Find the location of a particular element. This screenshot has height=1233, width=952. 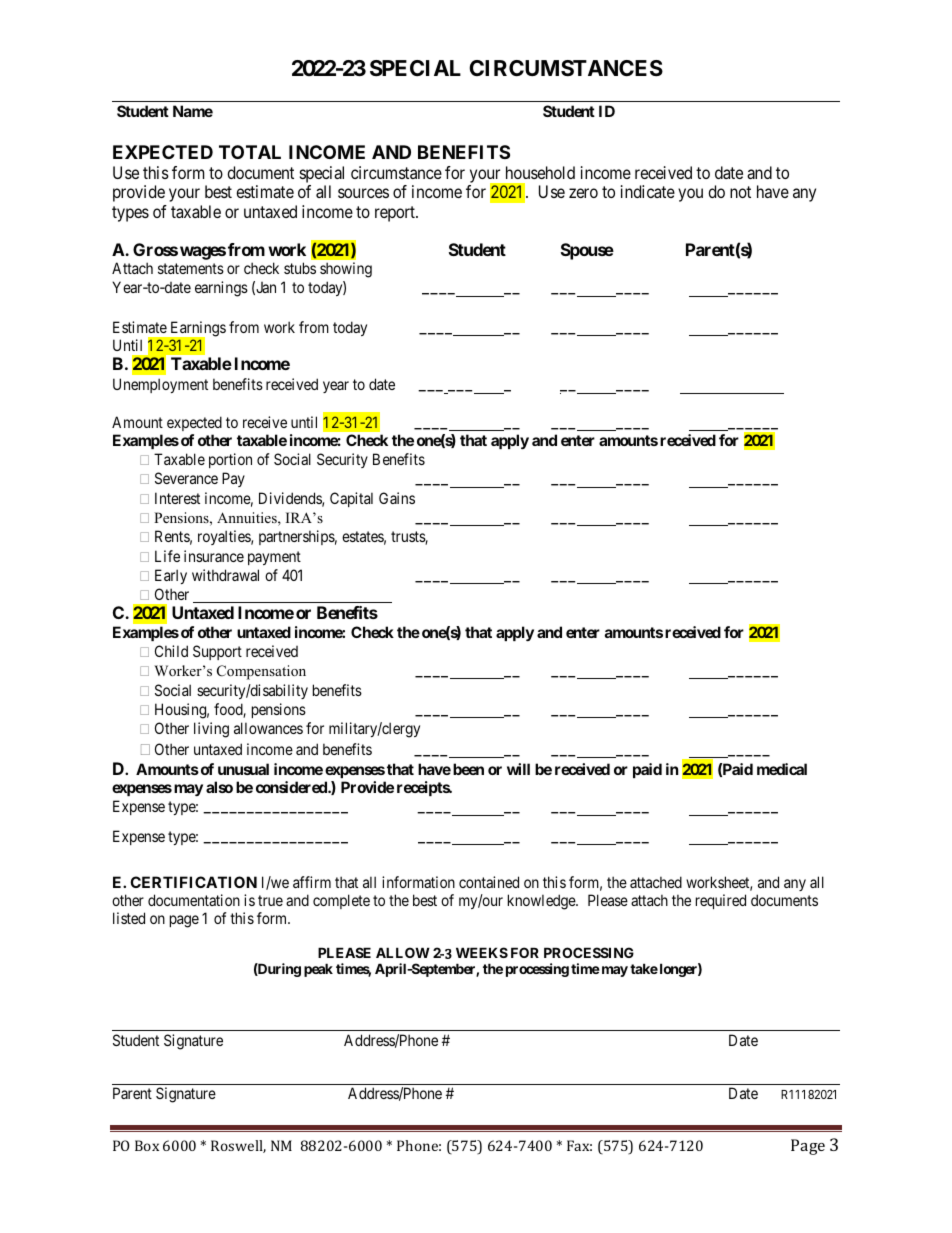

Box is located at coordinates (147, 1145).
